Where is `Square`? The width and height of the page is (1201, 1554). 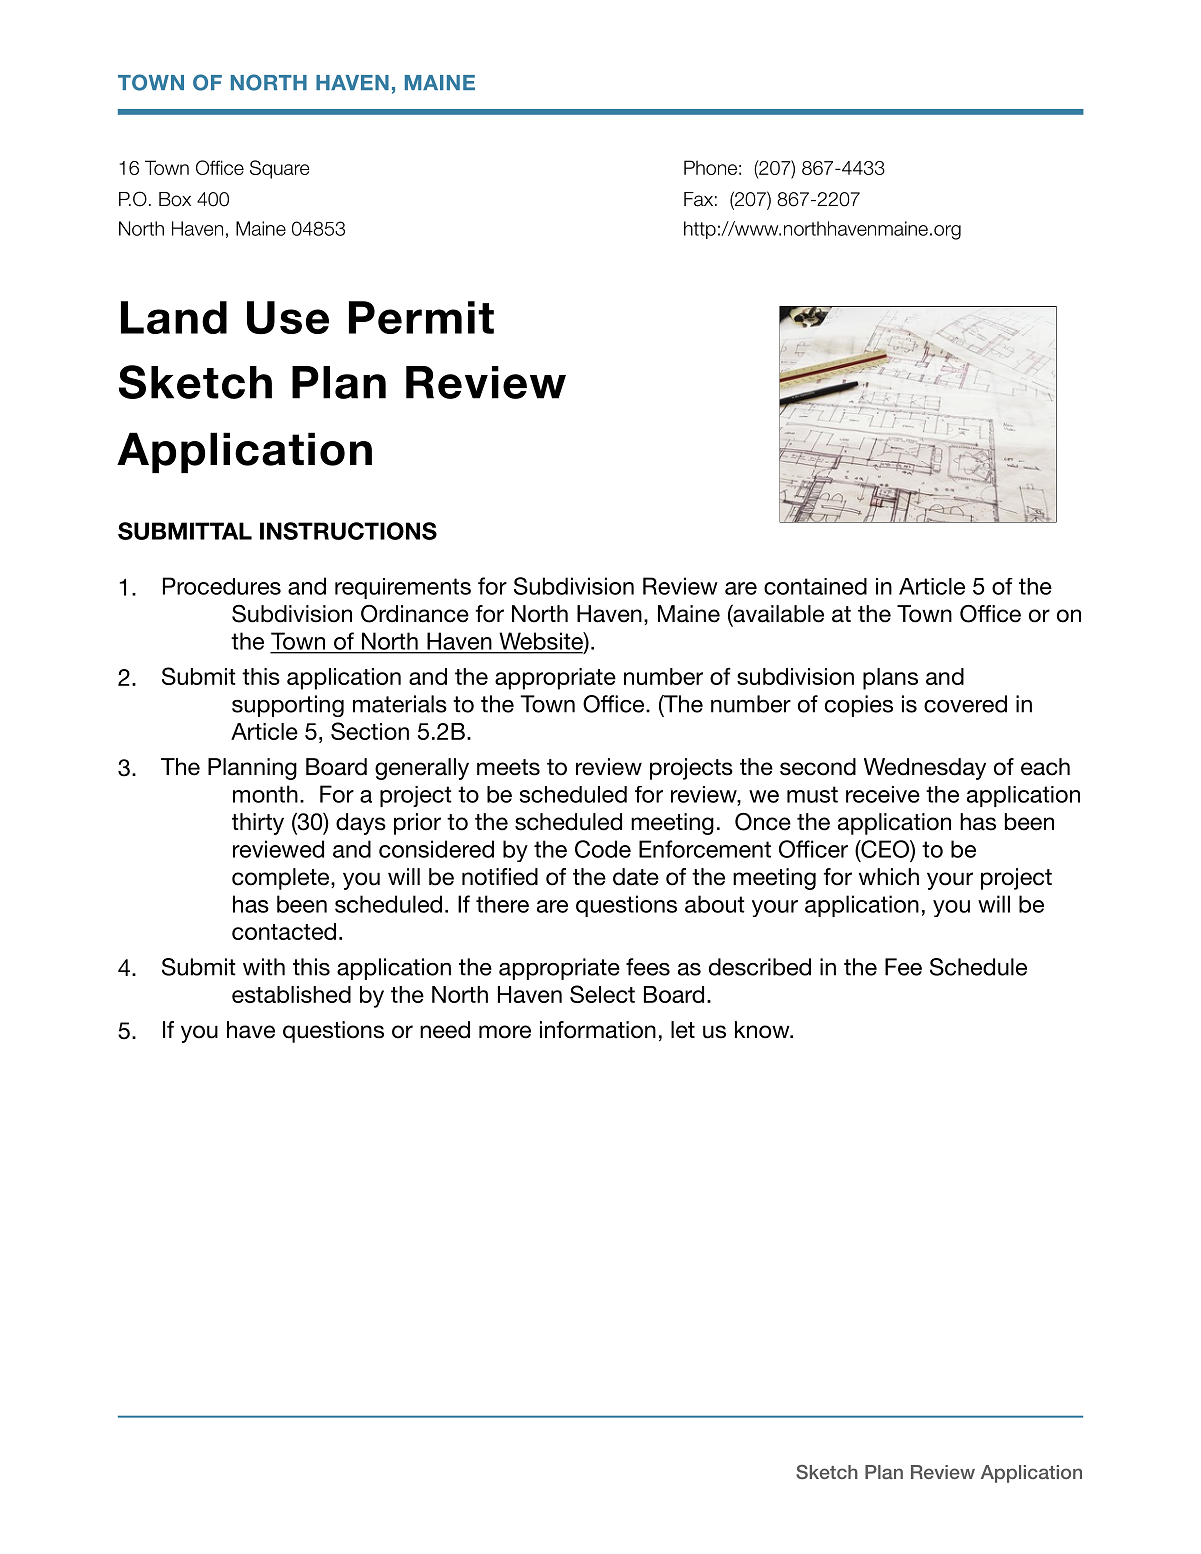 Square is located at coordinates (279, 169).
